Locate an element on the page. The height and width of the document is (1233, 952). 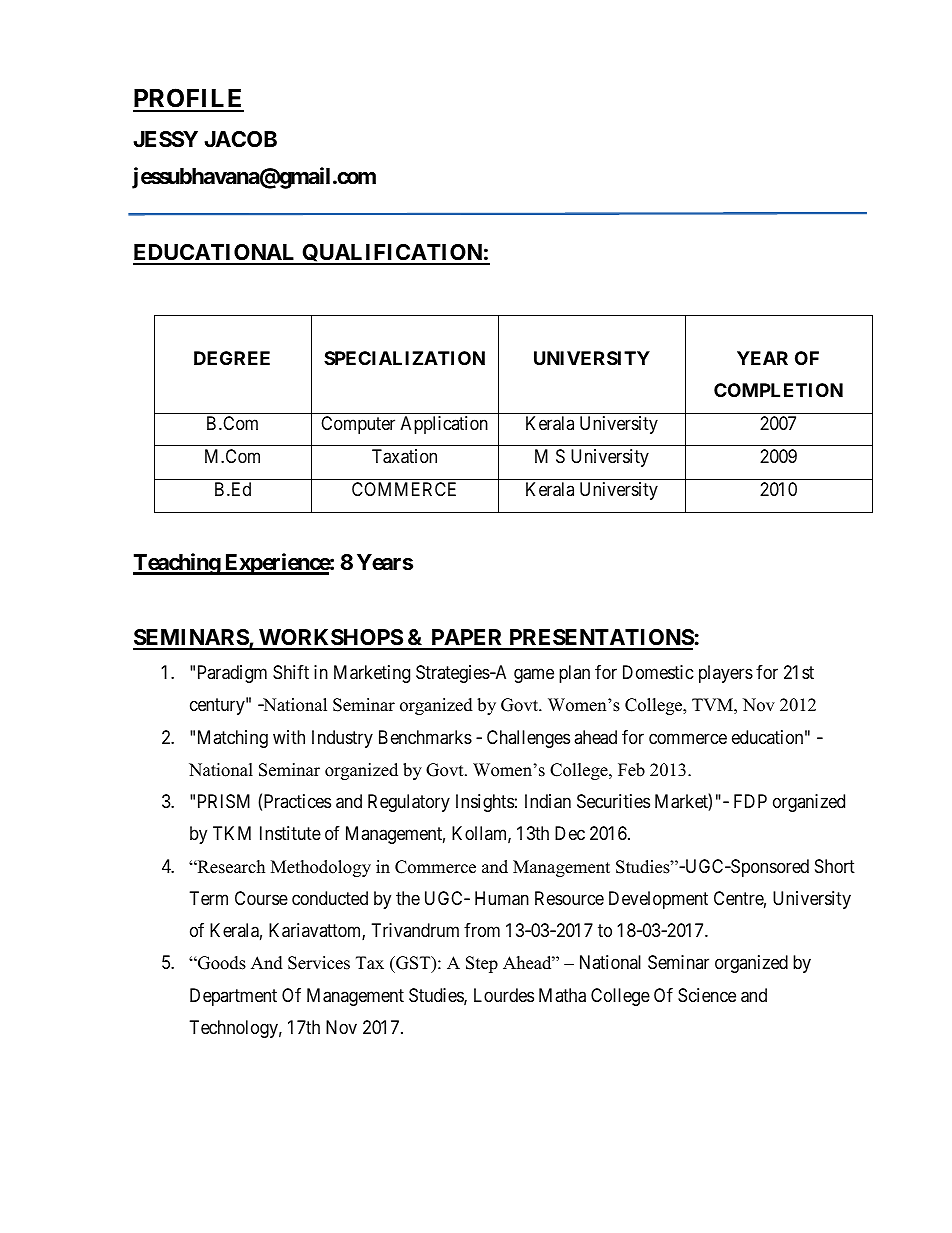
players is located at coordinates (726, 674).
